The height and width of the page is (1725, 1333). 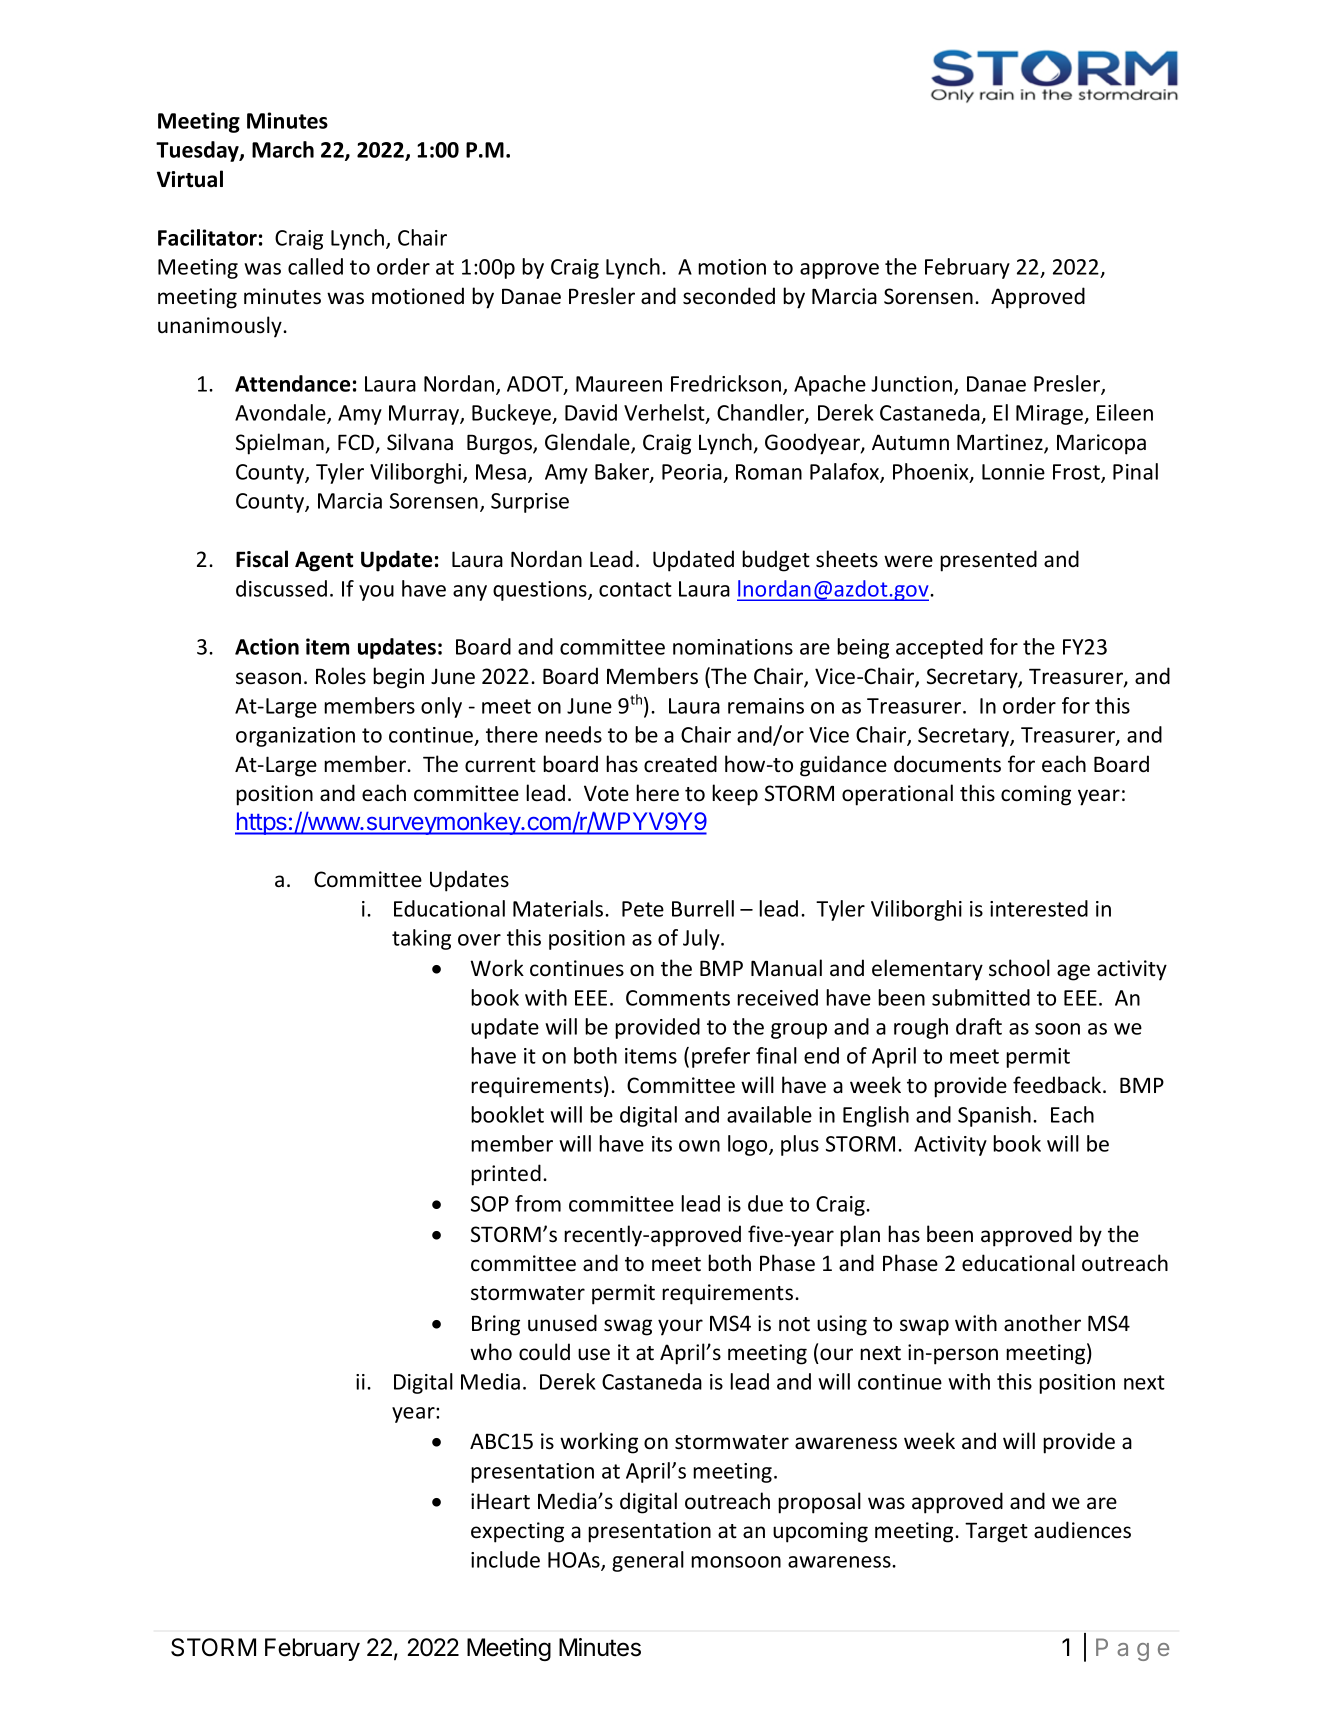 What do you see at coordinates (994, 1116) in the page?
I see `Spanish` at bounding box center [994, 1116].
